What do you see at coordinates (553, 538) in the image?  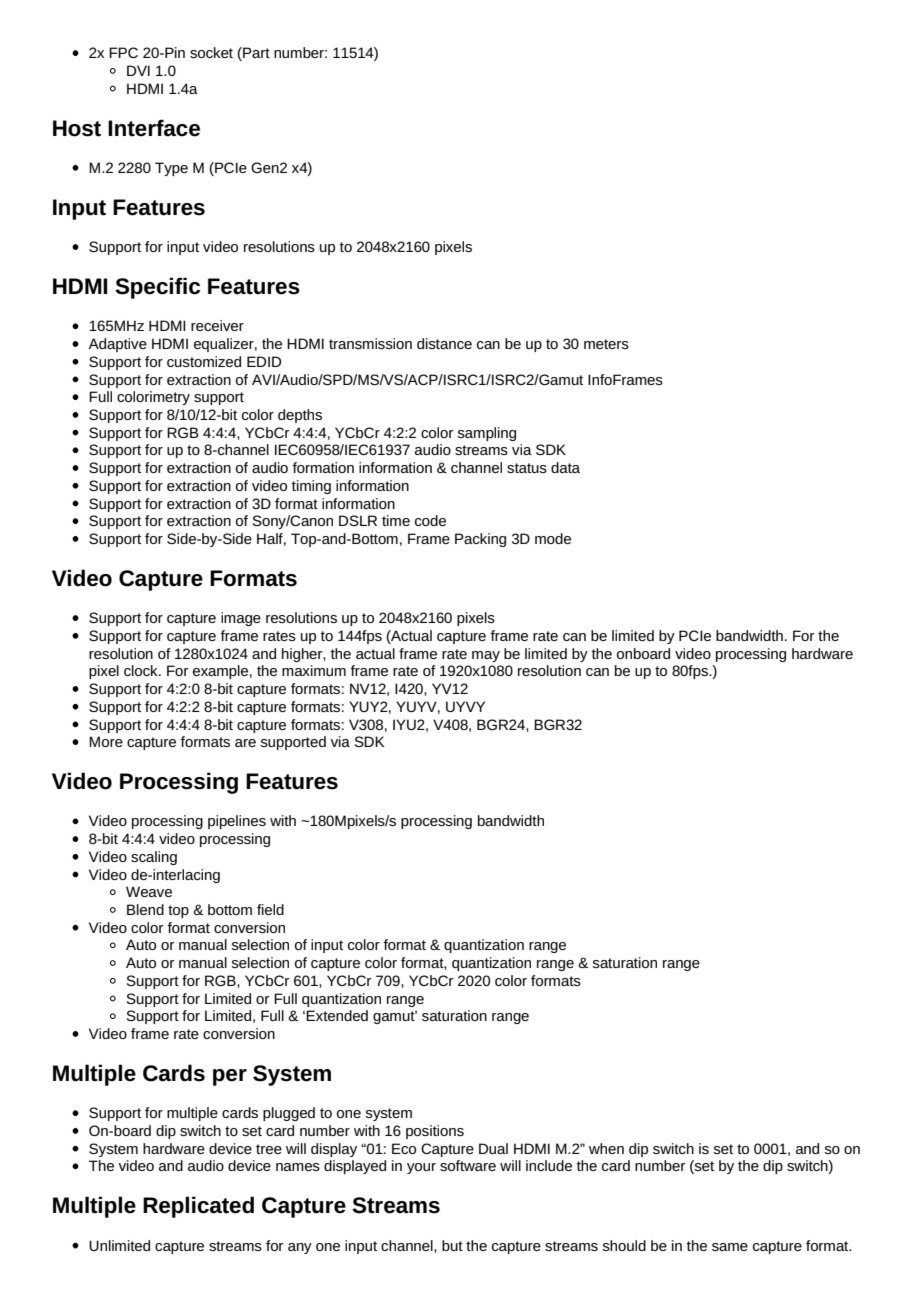 I see `mode` at bounding box center [553, 538].
